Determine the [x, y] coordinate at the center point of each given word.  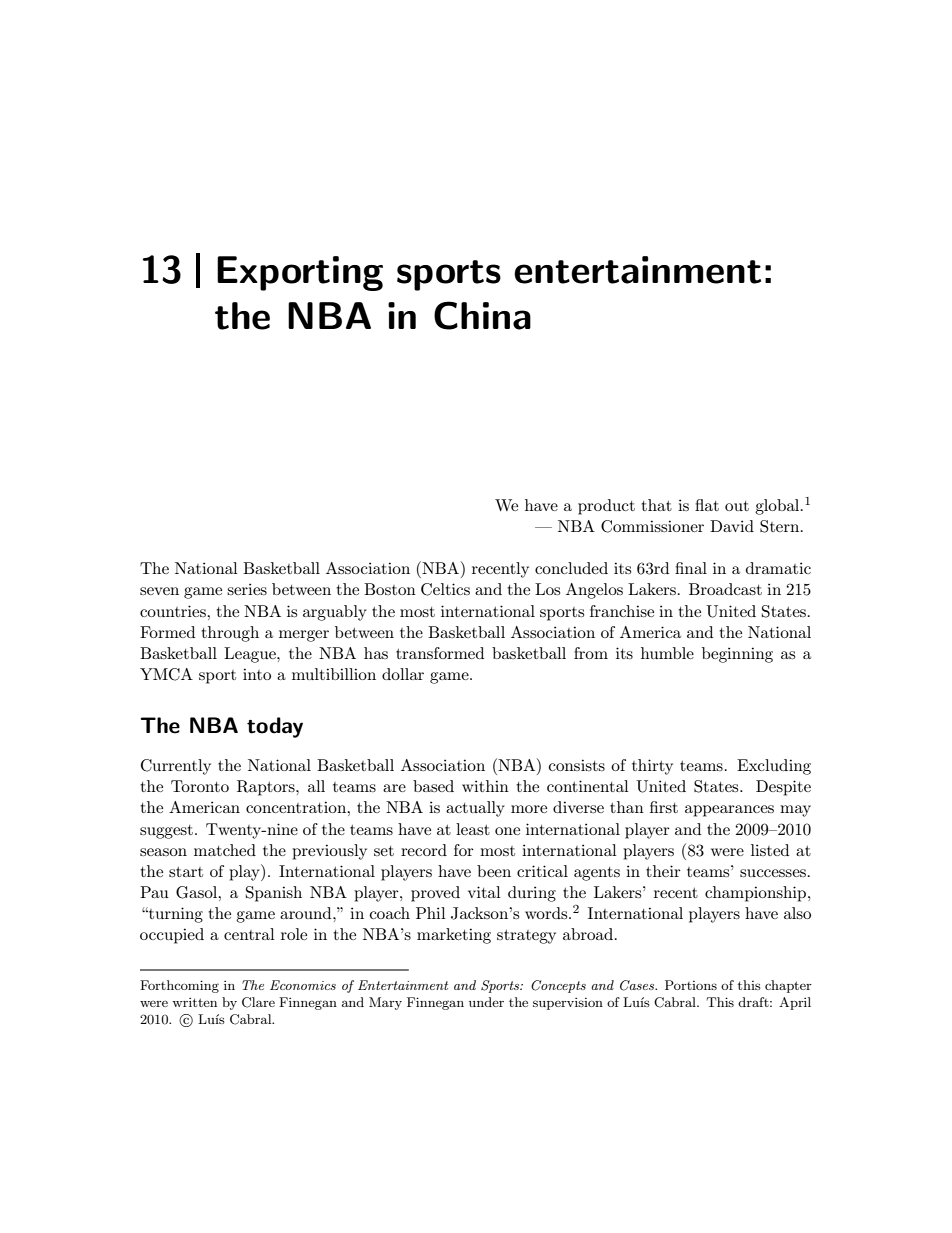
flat [707, 505]
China [482, 315]
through [230, 634]
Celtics [445, 589]
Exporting [300, 273]
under [486, 1002]
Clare [258, 1002]
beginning [737, 655]
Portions [691, 985]
